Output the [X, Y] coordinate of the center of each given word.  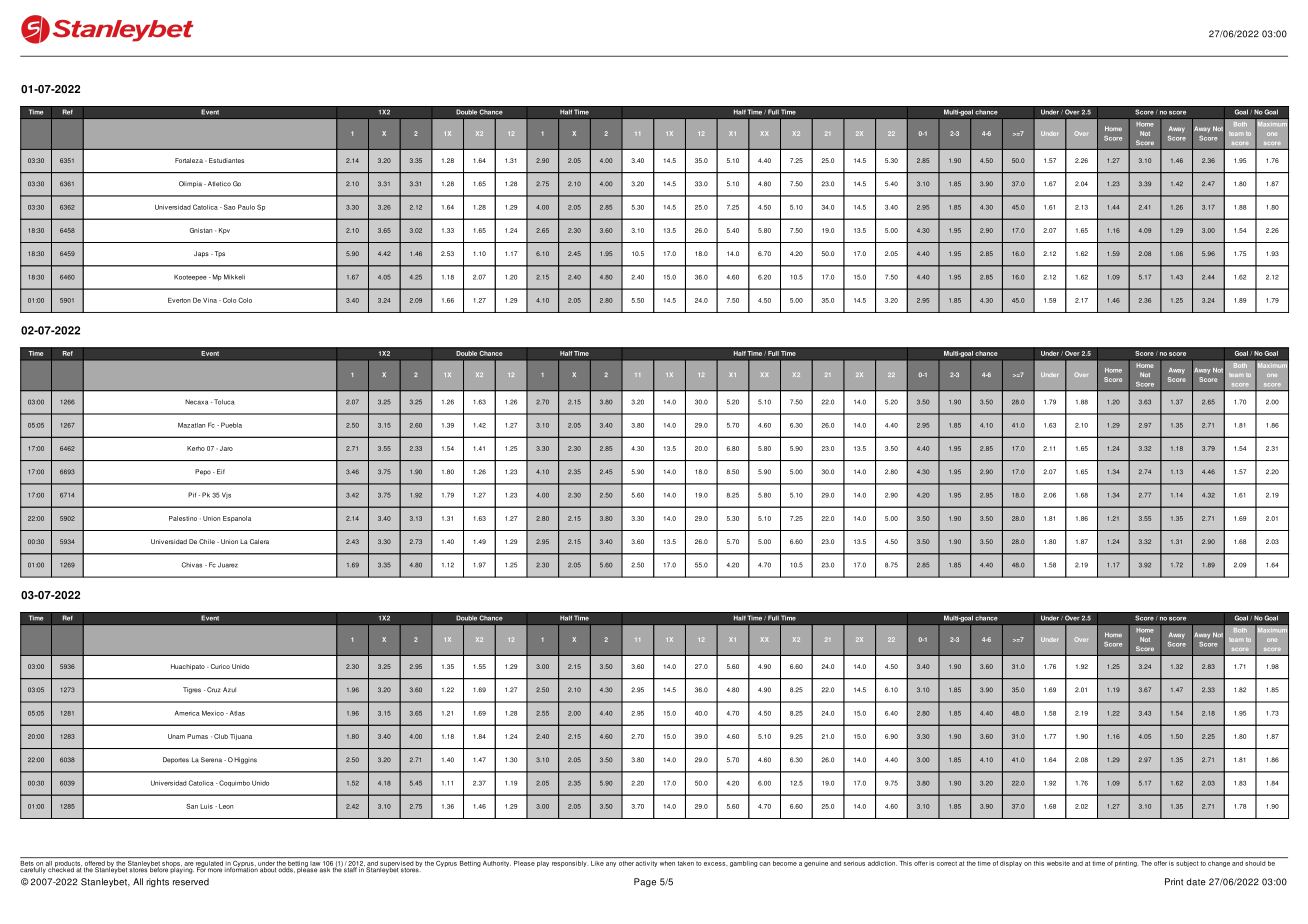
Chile [207, 541]
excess [716, 864]
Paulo [246, 207]
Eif [221, 471]
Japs [201, 254]
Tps [218, 254]
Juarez [228, 565]
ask [325, 869]
